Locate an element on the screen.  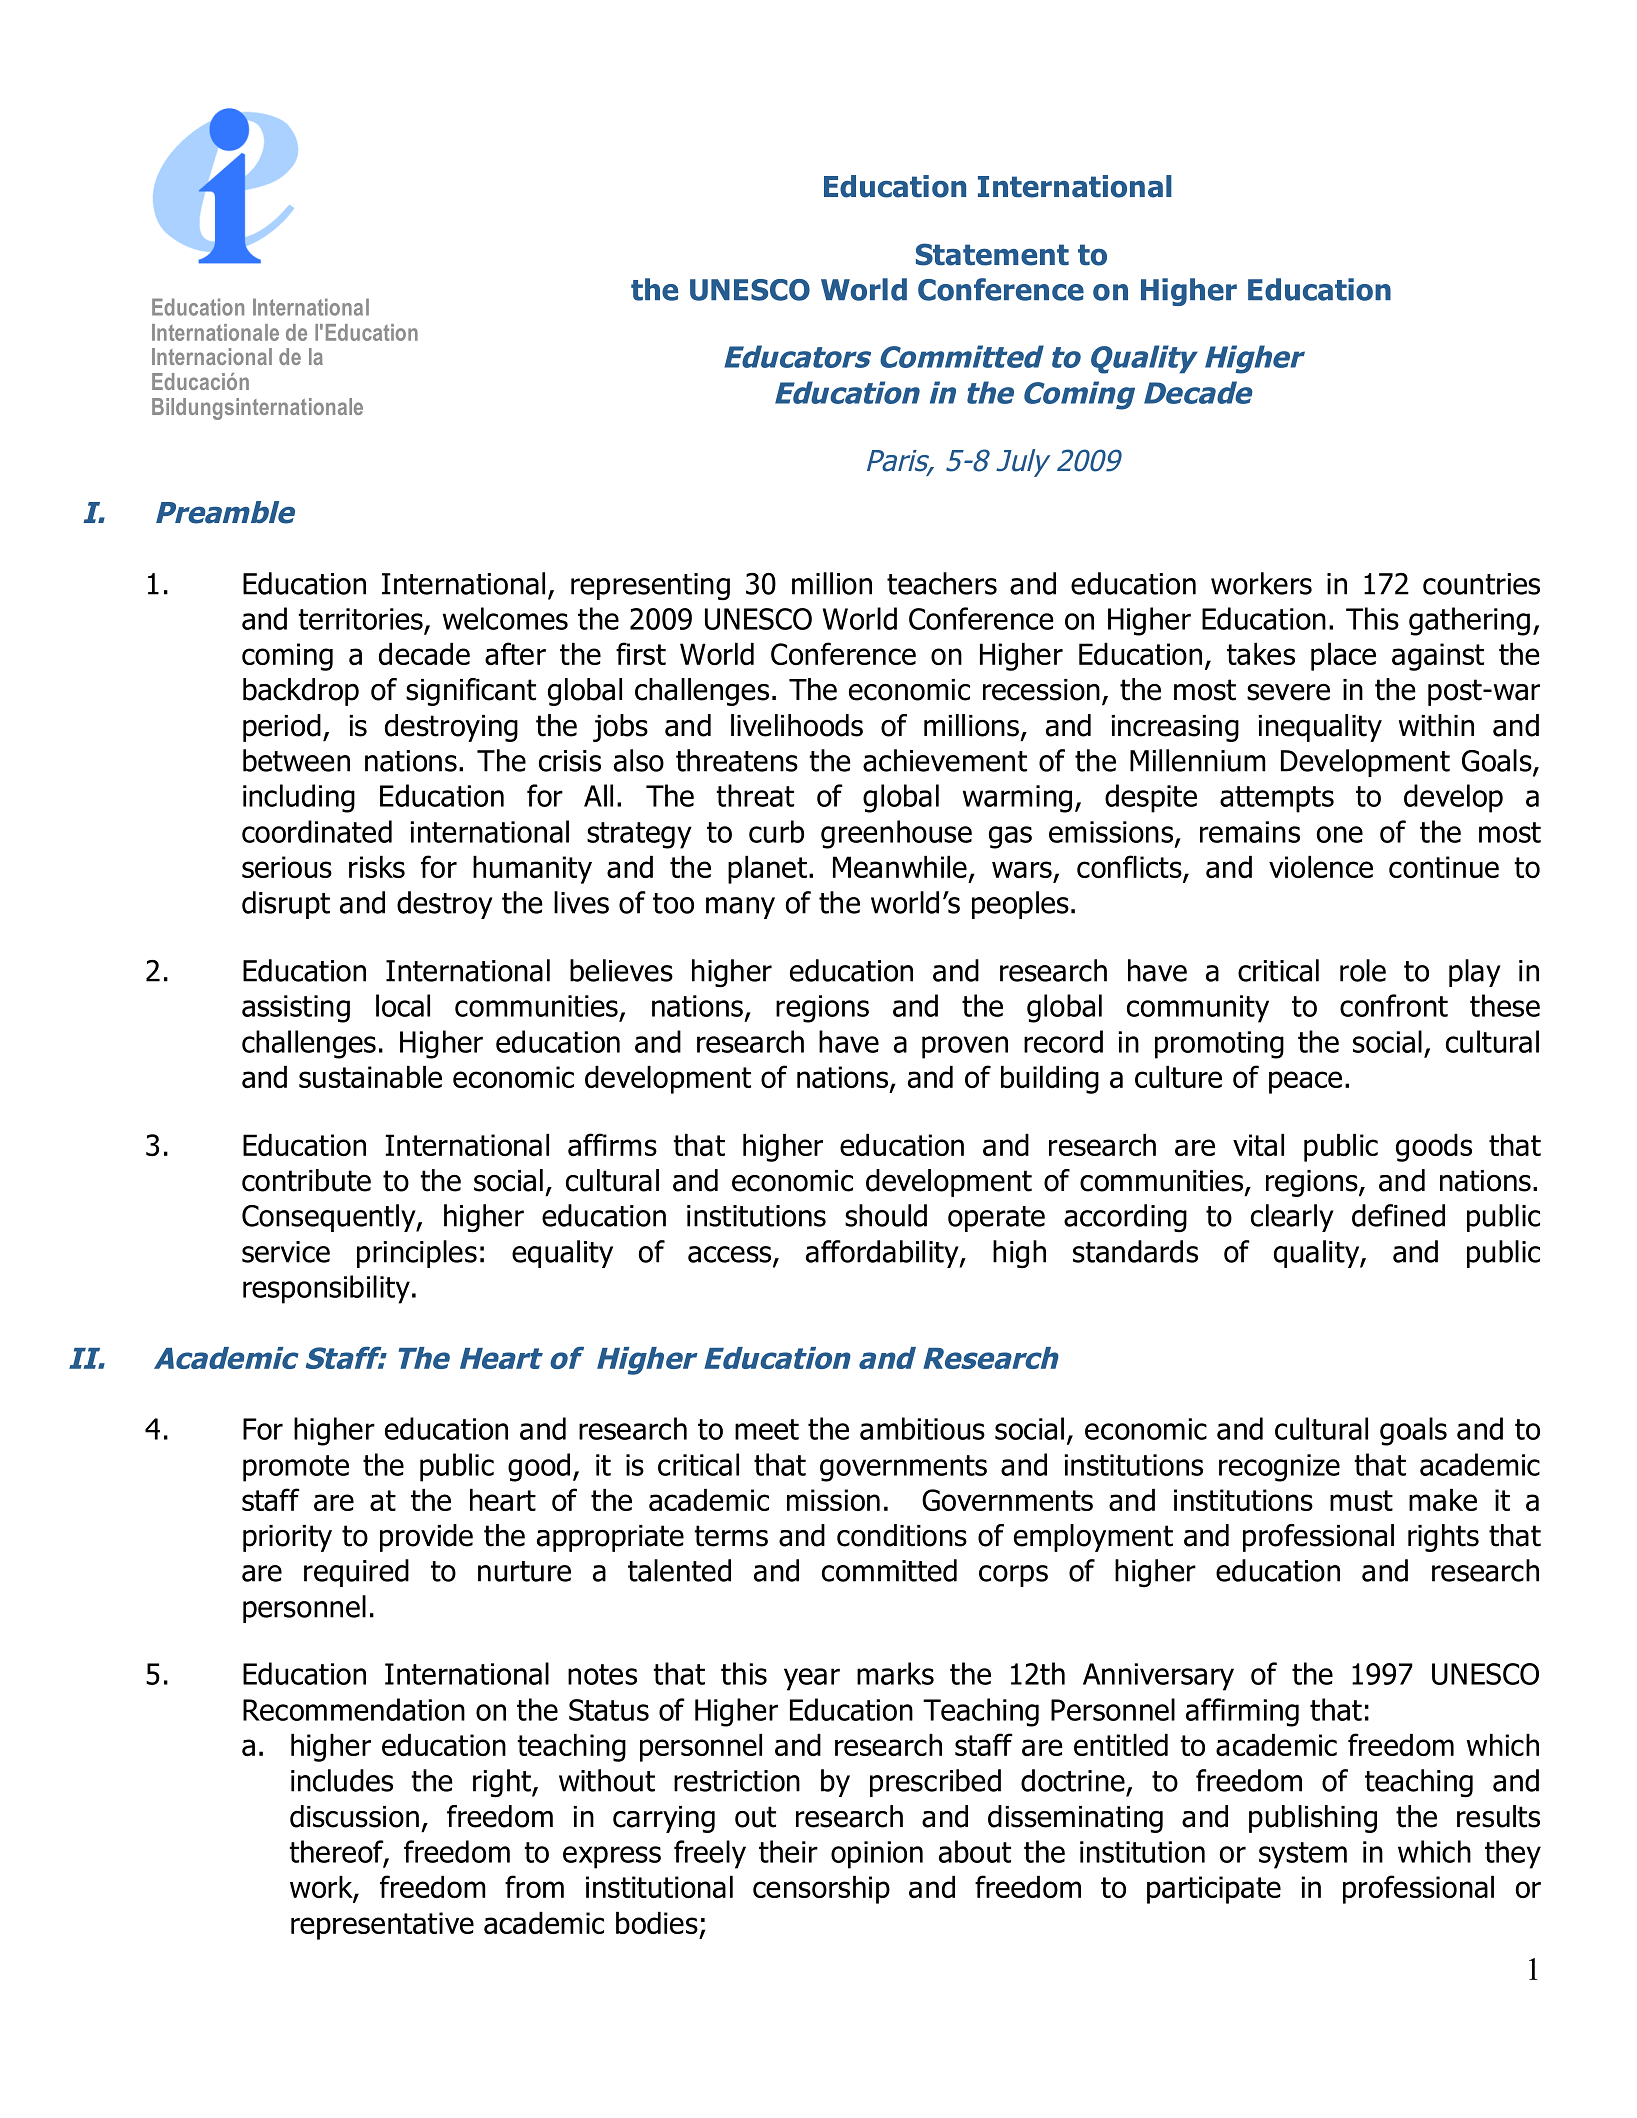
Meanwhile is located at coordinates (900, 867).
